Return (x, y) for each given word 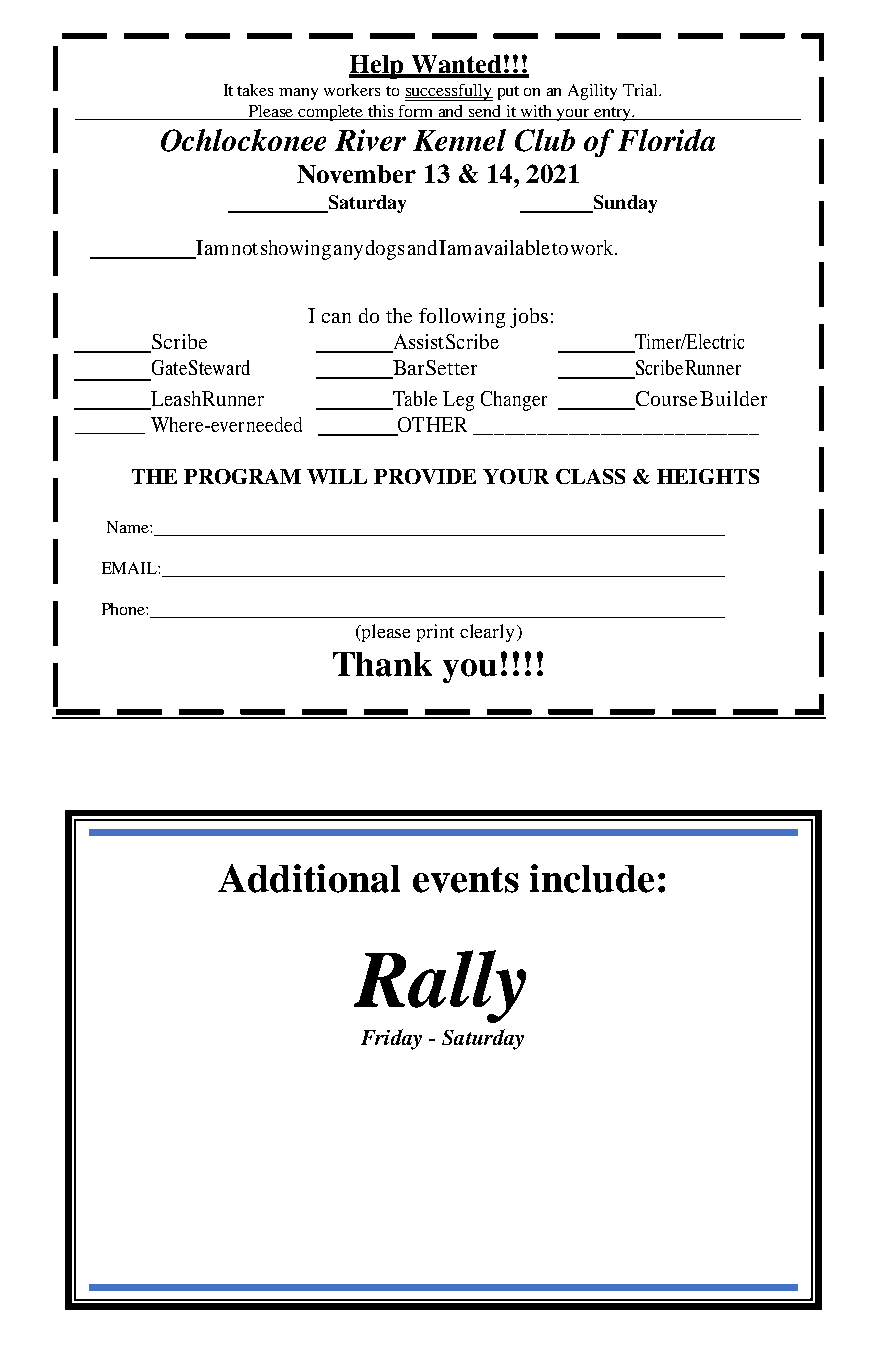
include (592, 878)
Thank (382, 664)
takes (255, 90)
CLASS (590, 476)
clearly (487, 633)
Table (414, 400)
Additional (309, 878)
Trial (641, 90)
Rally (440, 986)
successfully (449, 92)
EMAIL (130, 568)
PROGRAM (242, 476)
